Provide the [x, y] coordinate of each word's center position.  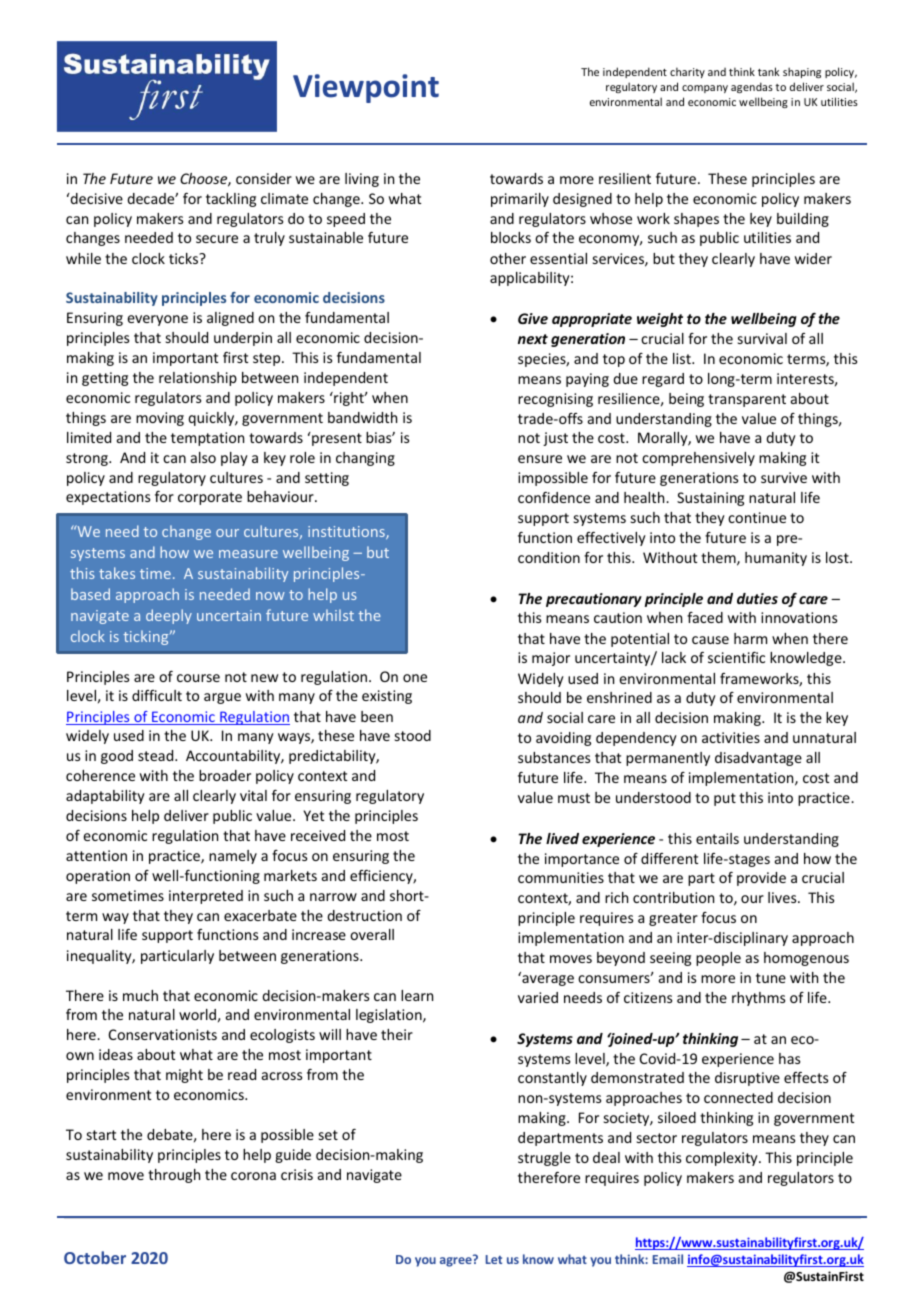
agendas [752, 87]
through [174, 1176]
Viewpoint [366, 88]
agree [457, 1261]
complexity [723, 1159]
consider [264, 178]
